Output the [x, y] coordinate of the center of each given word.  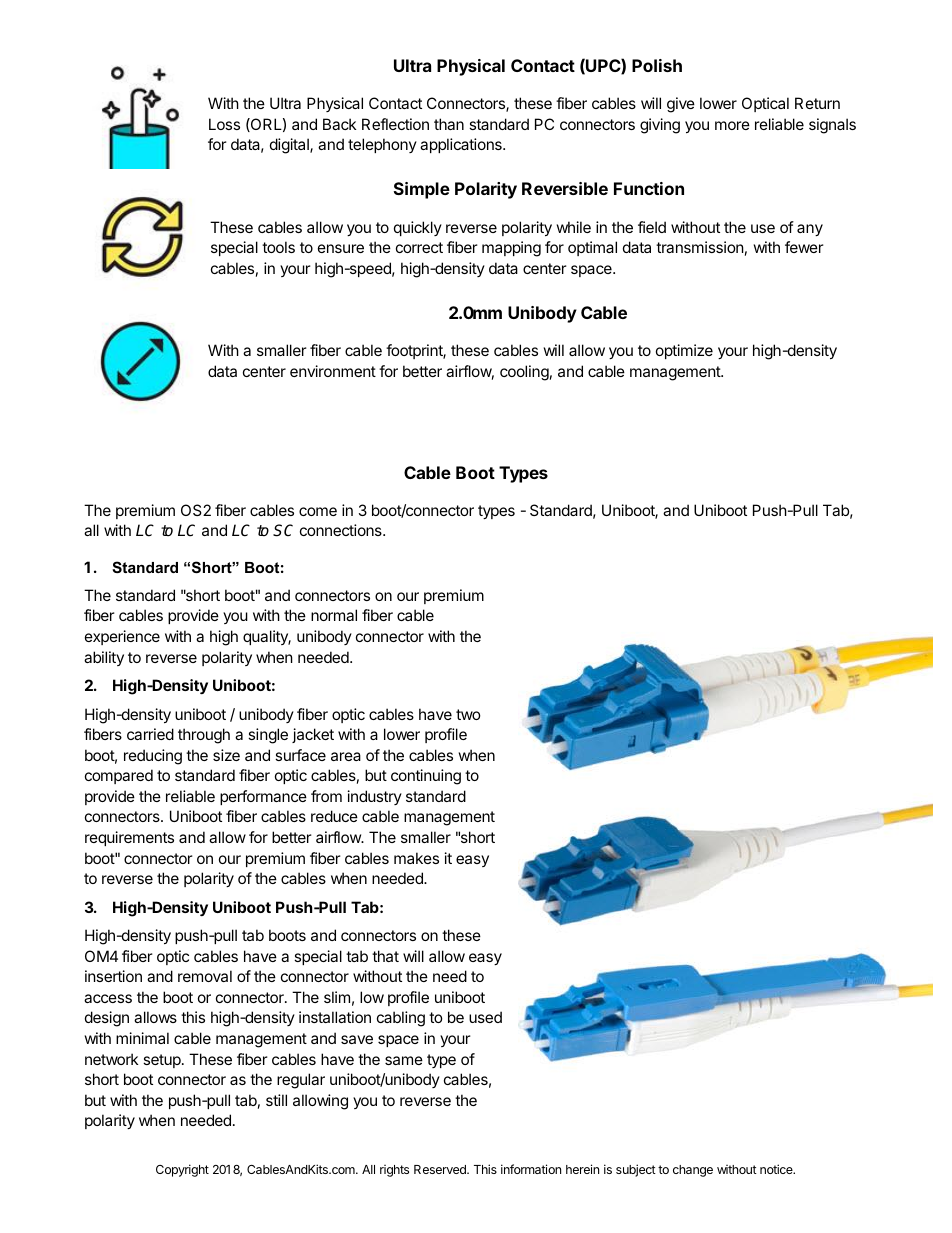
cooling [524, 373]
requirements [129, 838]
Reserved [441, 1169]
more [732, 125]
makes [416, 858]
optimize [684, 351]
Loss [224, 124]
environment [333, 371]
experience [122, 637]
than [449, 124]
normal [334, 615]
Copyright [182, 1170]
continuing [426, 777]
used [485, 1017]
